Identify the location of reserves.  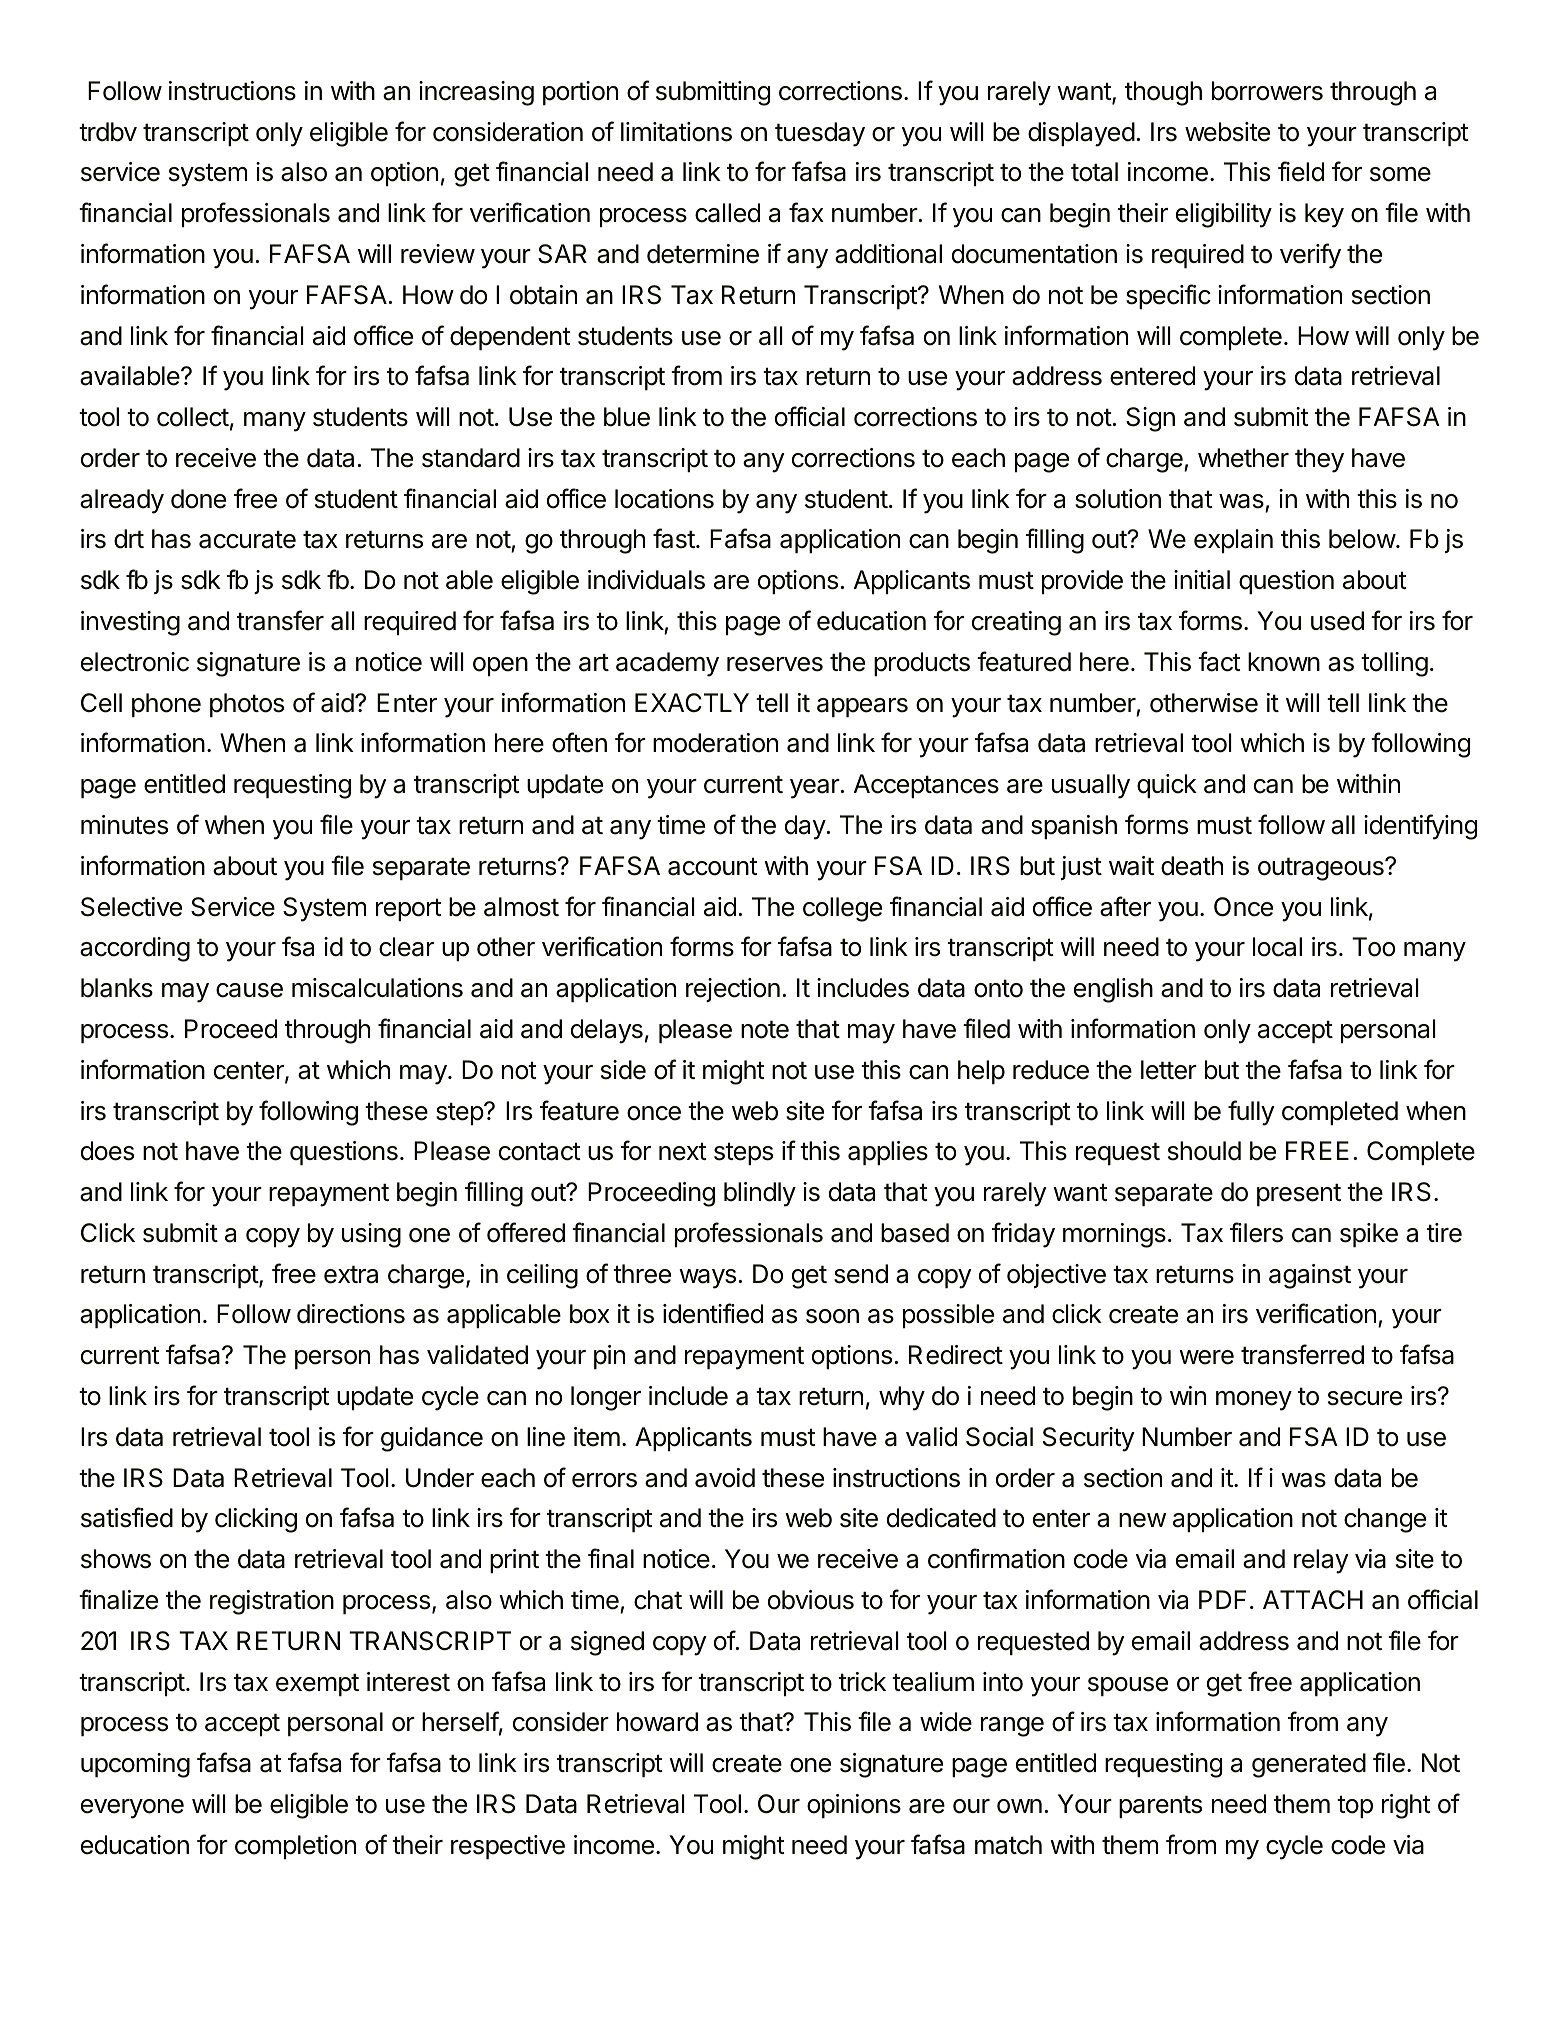
(775, 664).
